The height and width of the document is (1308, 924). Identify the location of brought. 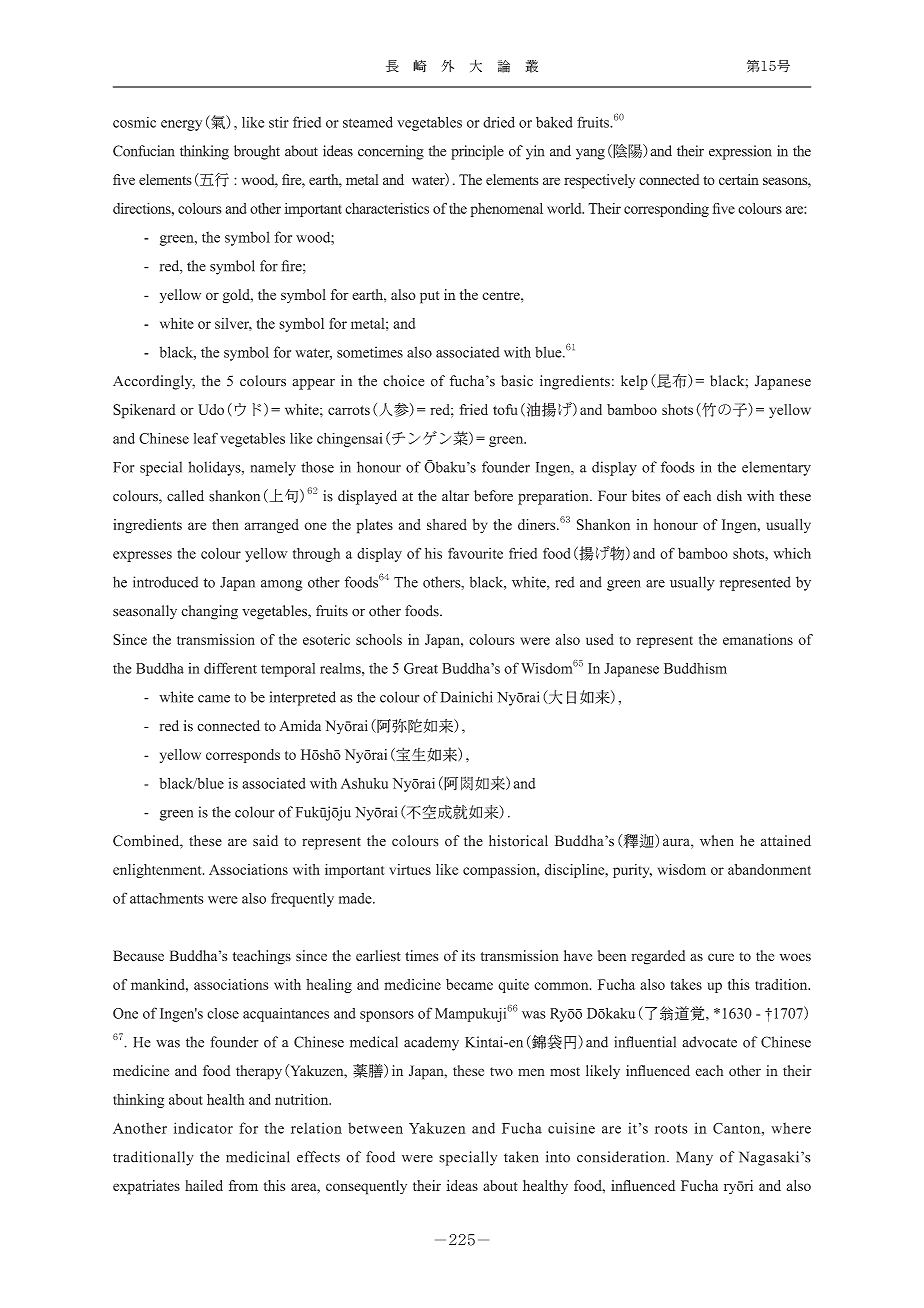
(257, 152).
